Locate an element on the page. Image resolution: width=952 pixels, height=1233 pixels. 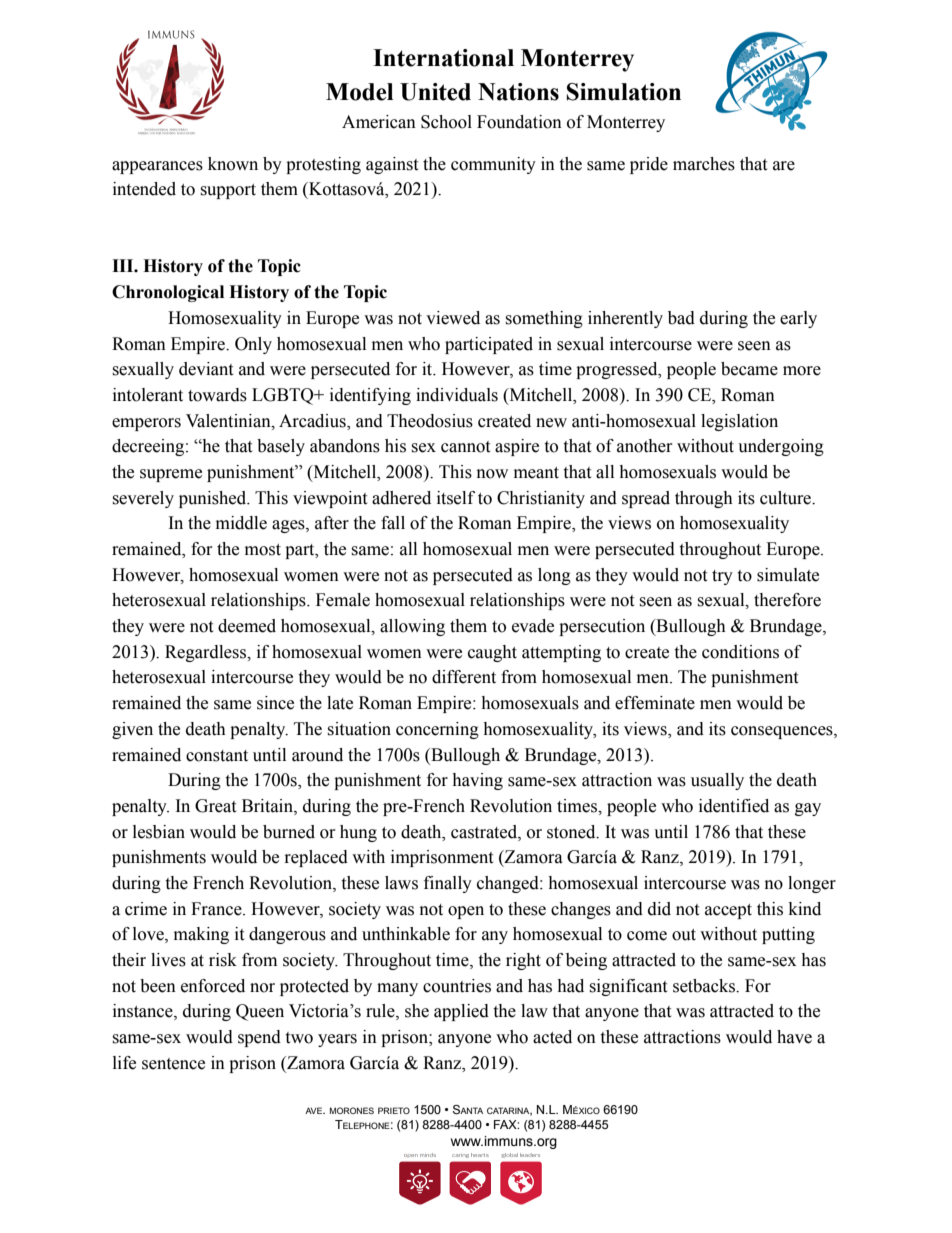
undergoing is located at coordinates (781, 447).
